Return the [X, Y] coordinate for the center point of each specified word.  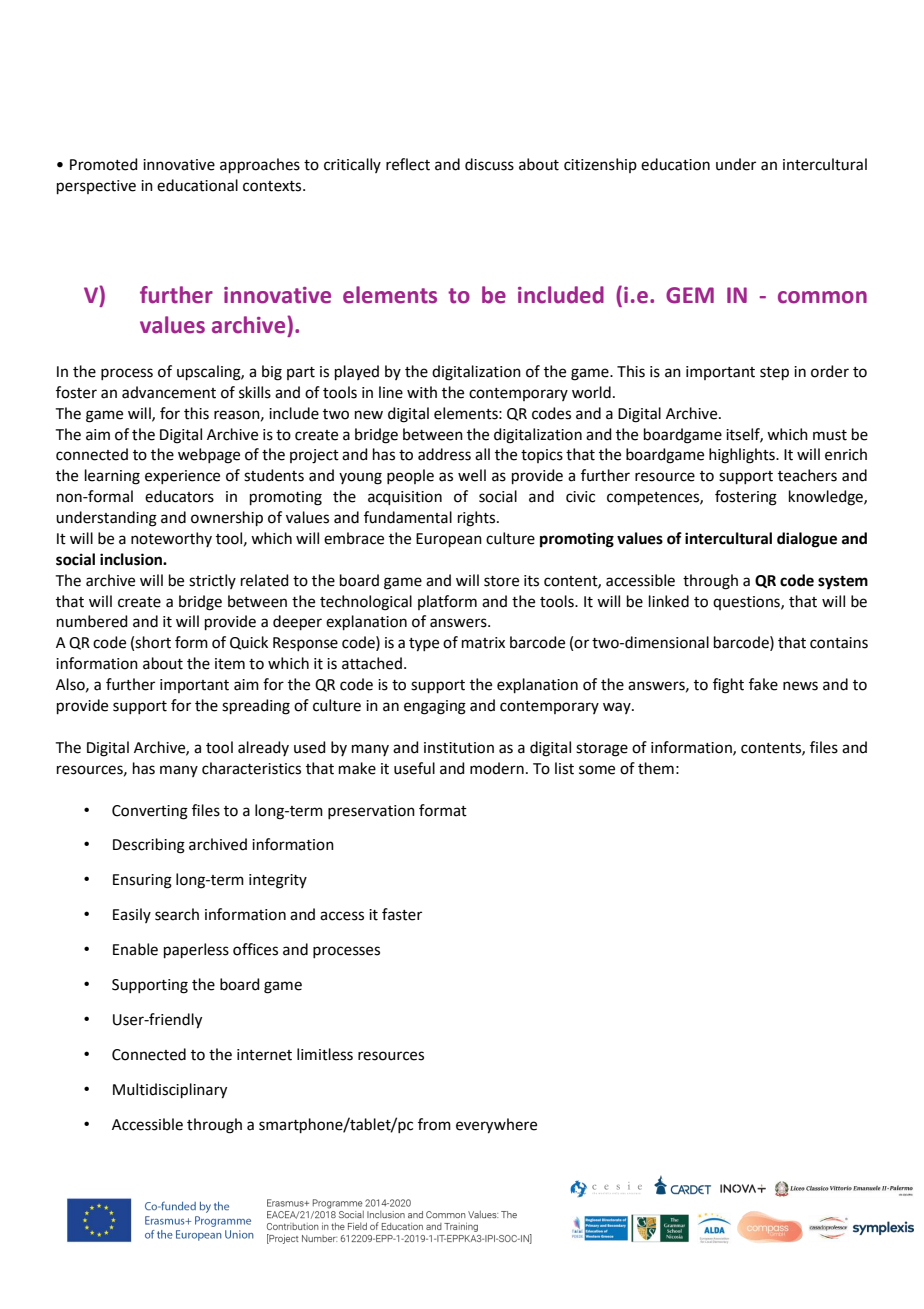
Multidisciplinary [170, 1091]
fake [763, 684]
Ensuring [142, 881]
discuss [489, 164]
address [444, 454]
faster [402, 914]
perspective [96, 187]
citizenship [600, 165]
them [656, 768]
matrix [483, 643]
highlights [743, 456]
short [153, 642]
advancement [169, 392]
